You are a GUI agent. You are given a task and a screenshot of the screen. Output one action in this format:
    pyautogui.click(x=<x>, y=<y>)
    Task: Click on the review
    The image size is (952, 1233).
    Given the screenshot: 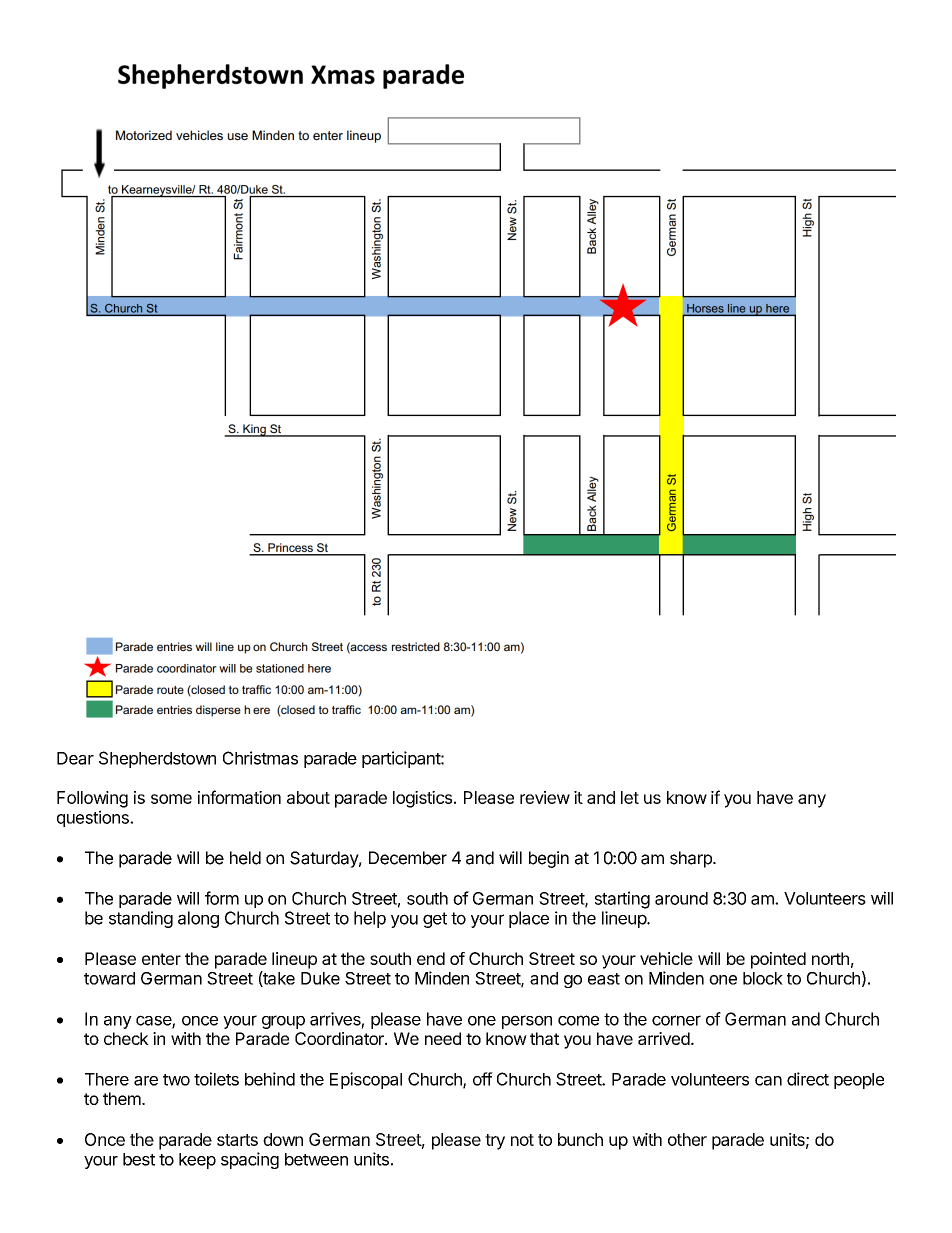 What is the action you would take?
    pyautogui.click(x=545, y=797)
